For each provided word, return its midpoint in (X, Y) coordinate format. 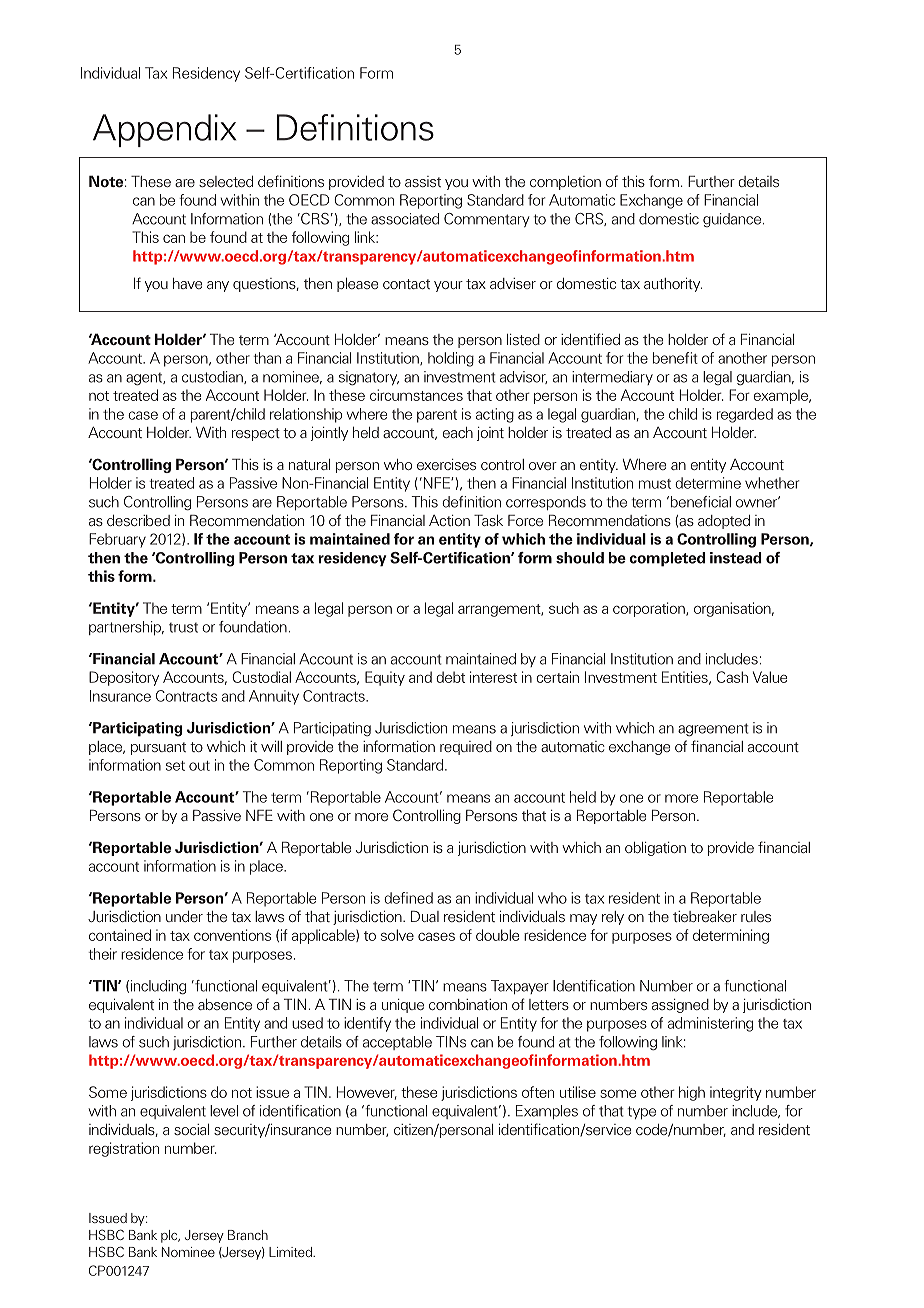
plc (170, 1236)
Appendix (164, 130)
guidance (732, 220)
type (642, 1112)
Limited (291, 1252)
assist (423, 181)
